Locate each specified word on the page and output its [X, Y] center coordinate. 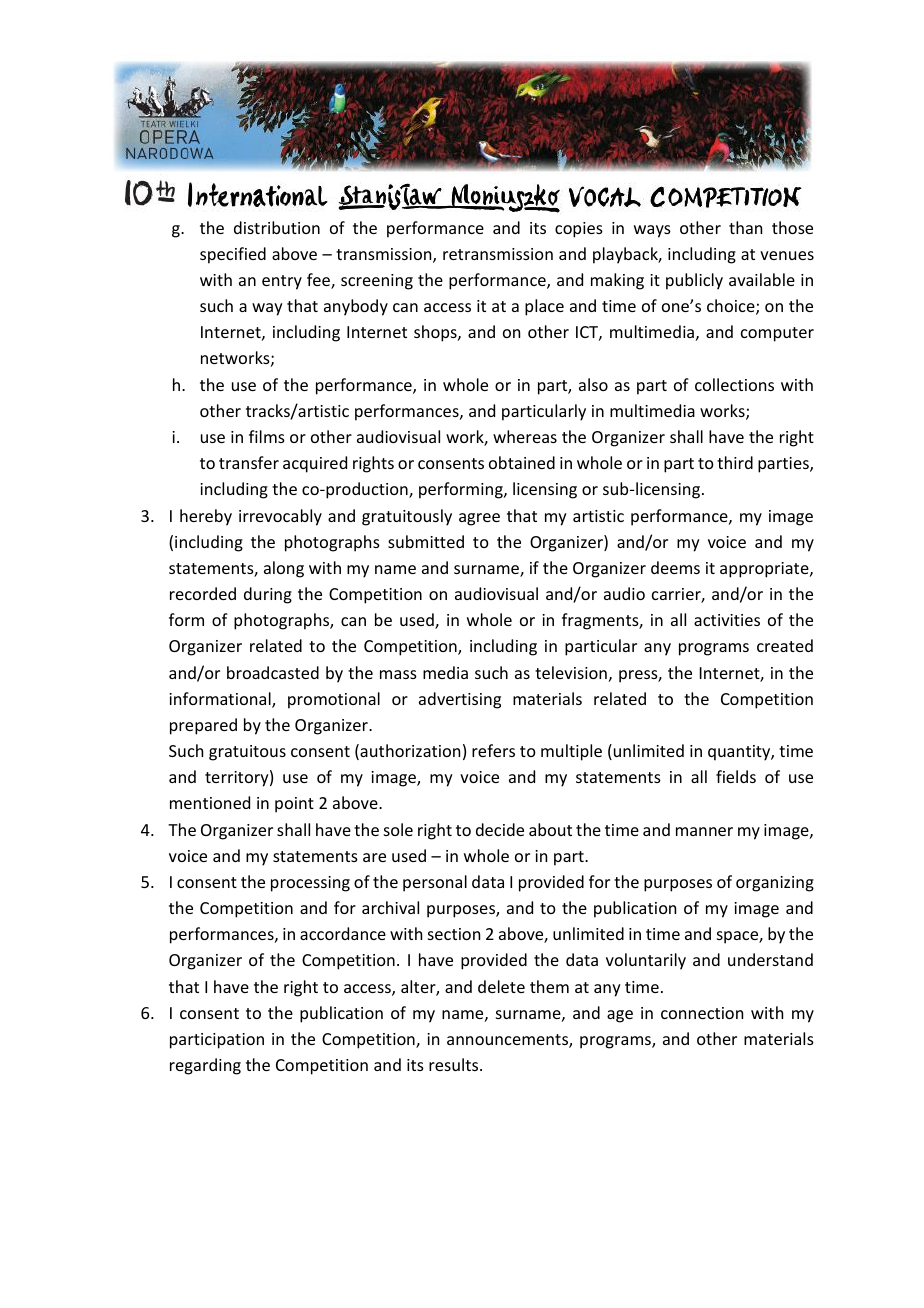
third [735, 462]
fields [736, 776]
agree [479, 519]
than [745, 227]
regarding [205, 1066]
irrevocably [280, 517]
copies [579, 230]
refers [493, 750]
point [294, 805]
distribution [277, 227]
